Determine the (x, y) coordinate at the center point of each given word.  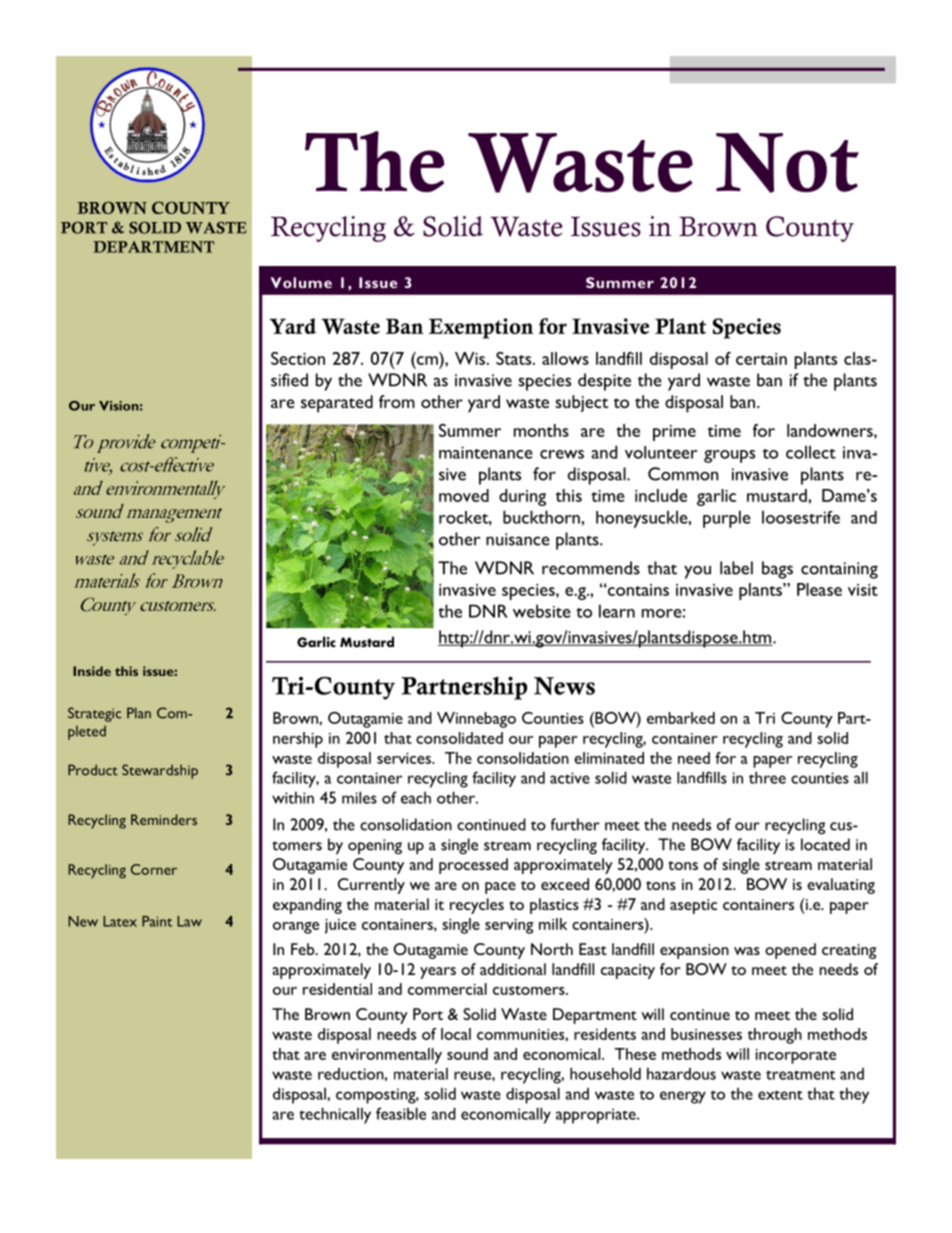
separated (337, 404)
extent (780, 1095)
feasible (401, 1113)
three (767, 777)
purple (727, 519)
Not (787, 163)
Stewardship (160, 771)
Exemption (481, 328)
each (416, 798)
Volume (301, 282)
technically (335, 1115)
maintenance (486, 452)
